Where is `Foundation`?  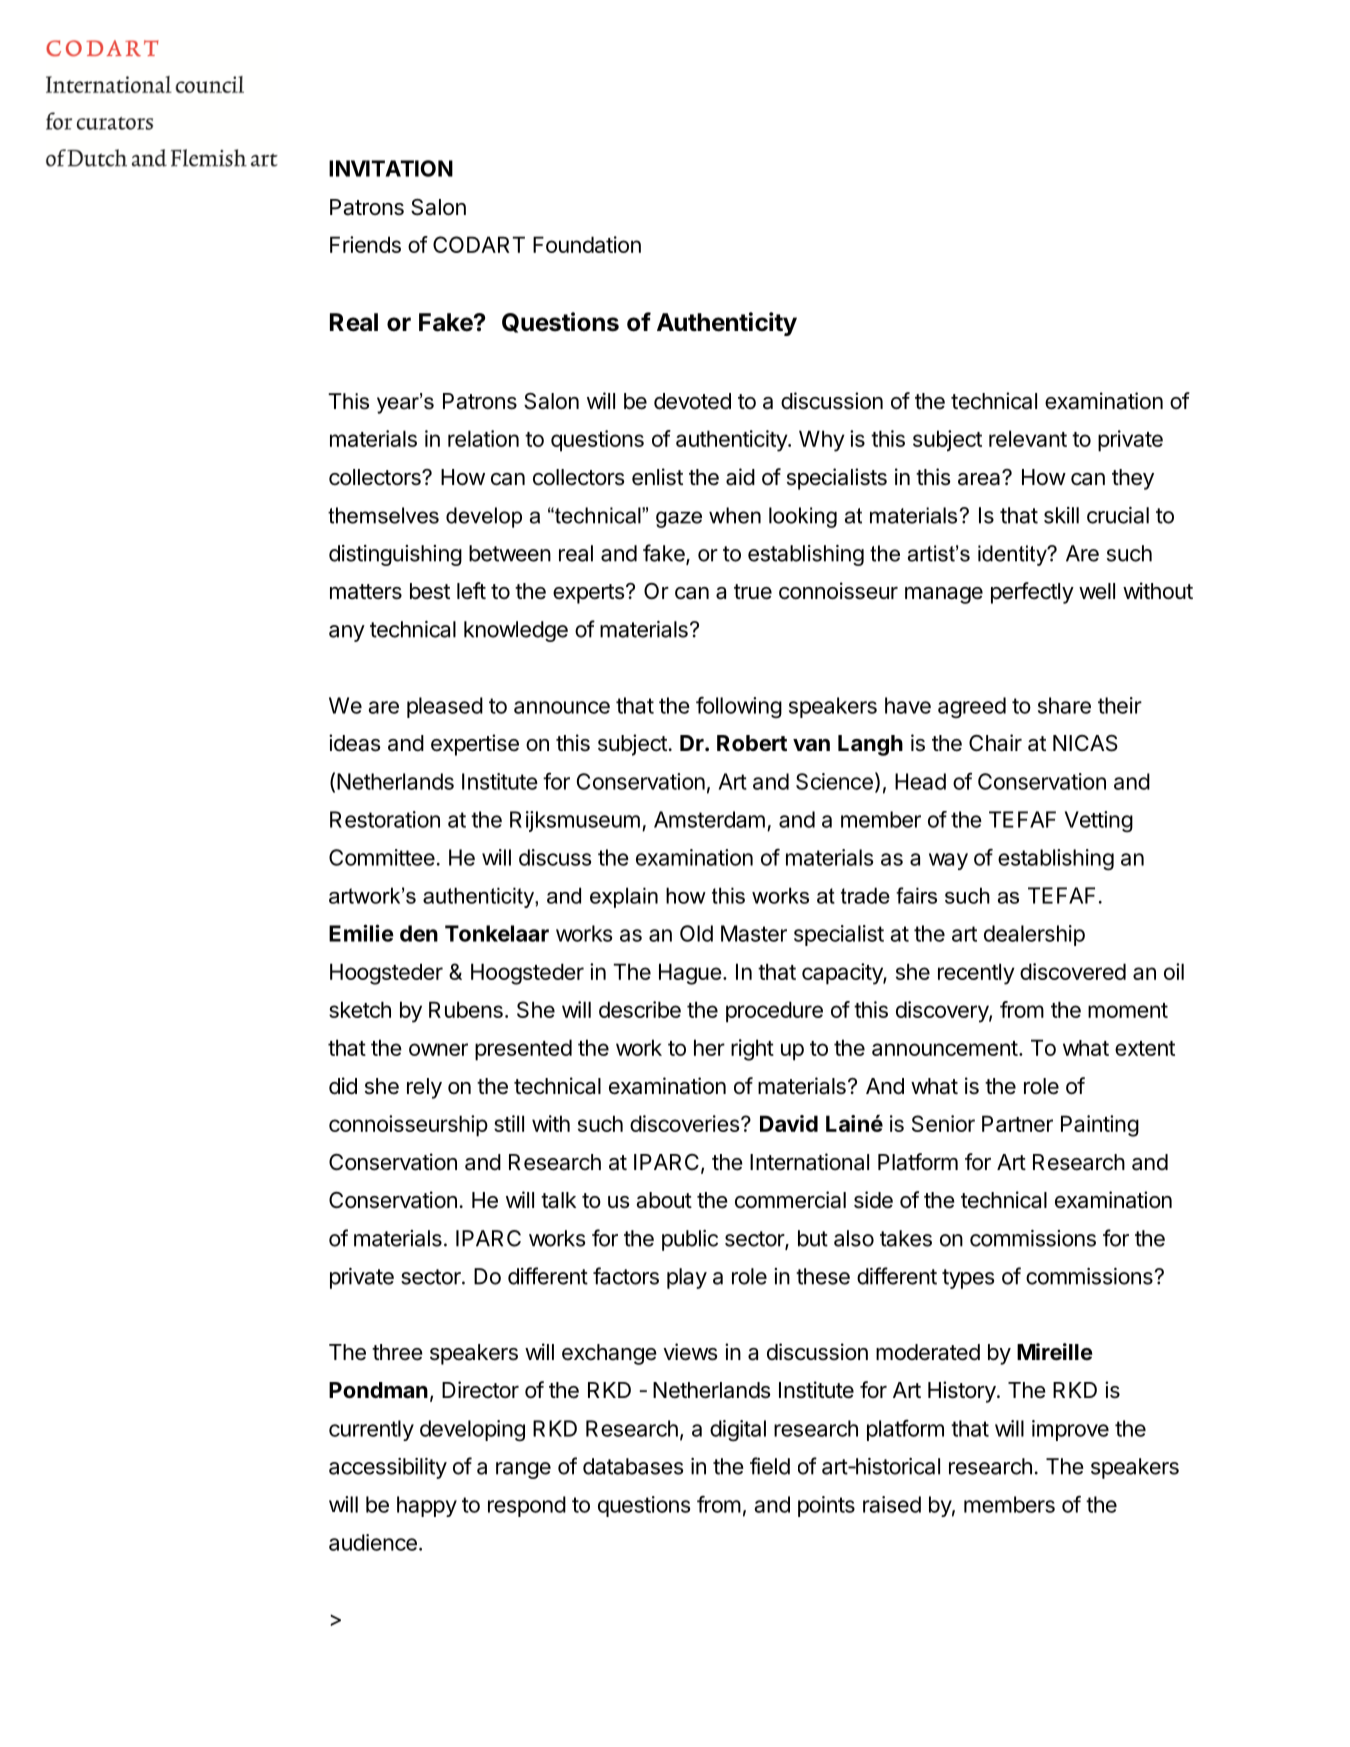
Foundation is located at coordinates (587, 244).
